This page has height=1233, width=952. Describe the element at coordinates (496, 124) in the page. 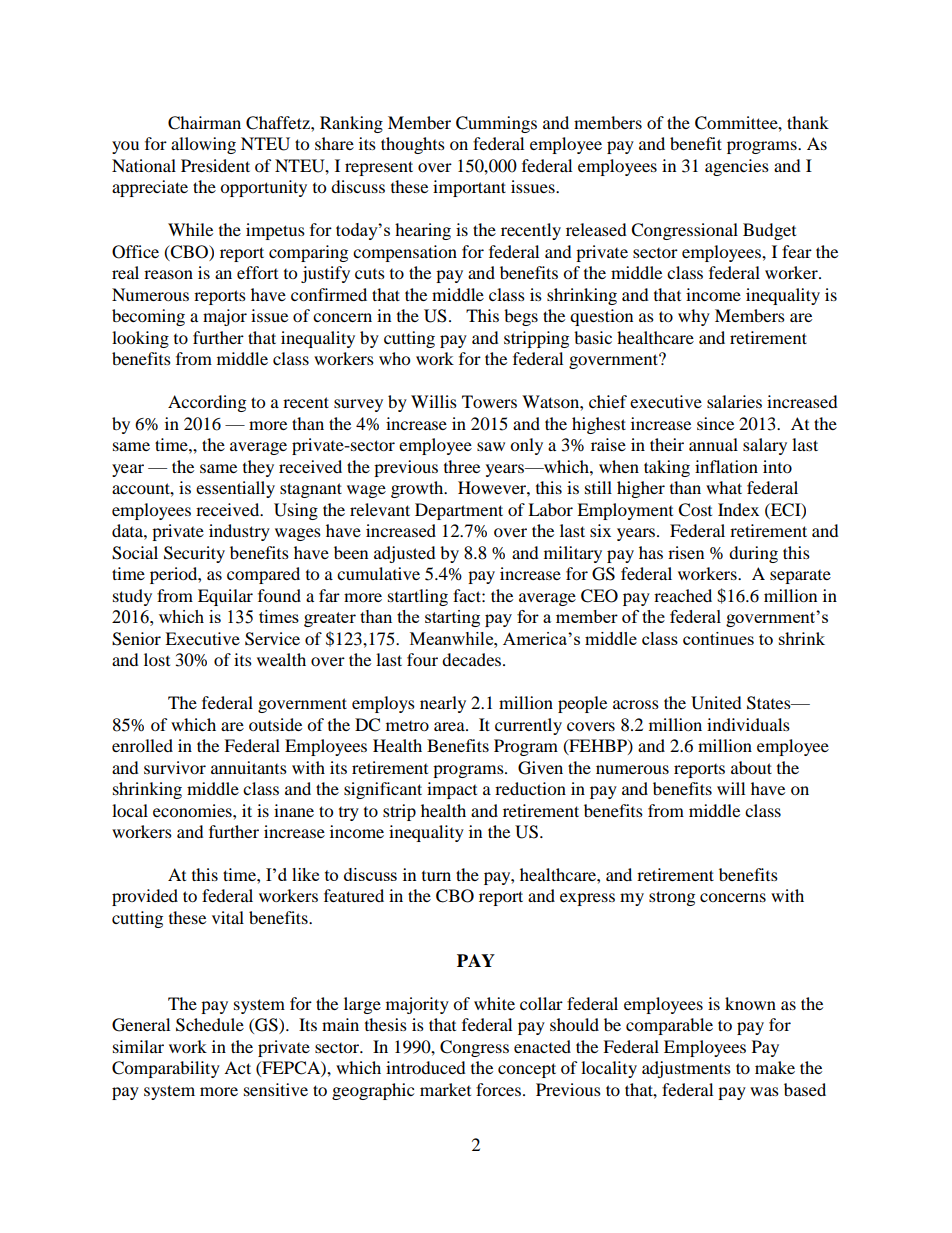

I see `Cummings` at that location.
